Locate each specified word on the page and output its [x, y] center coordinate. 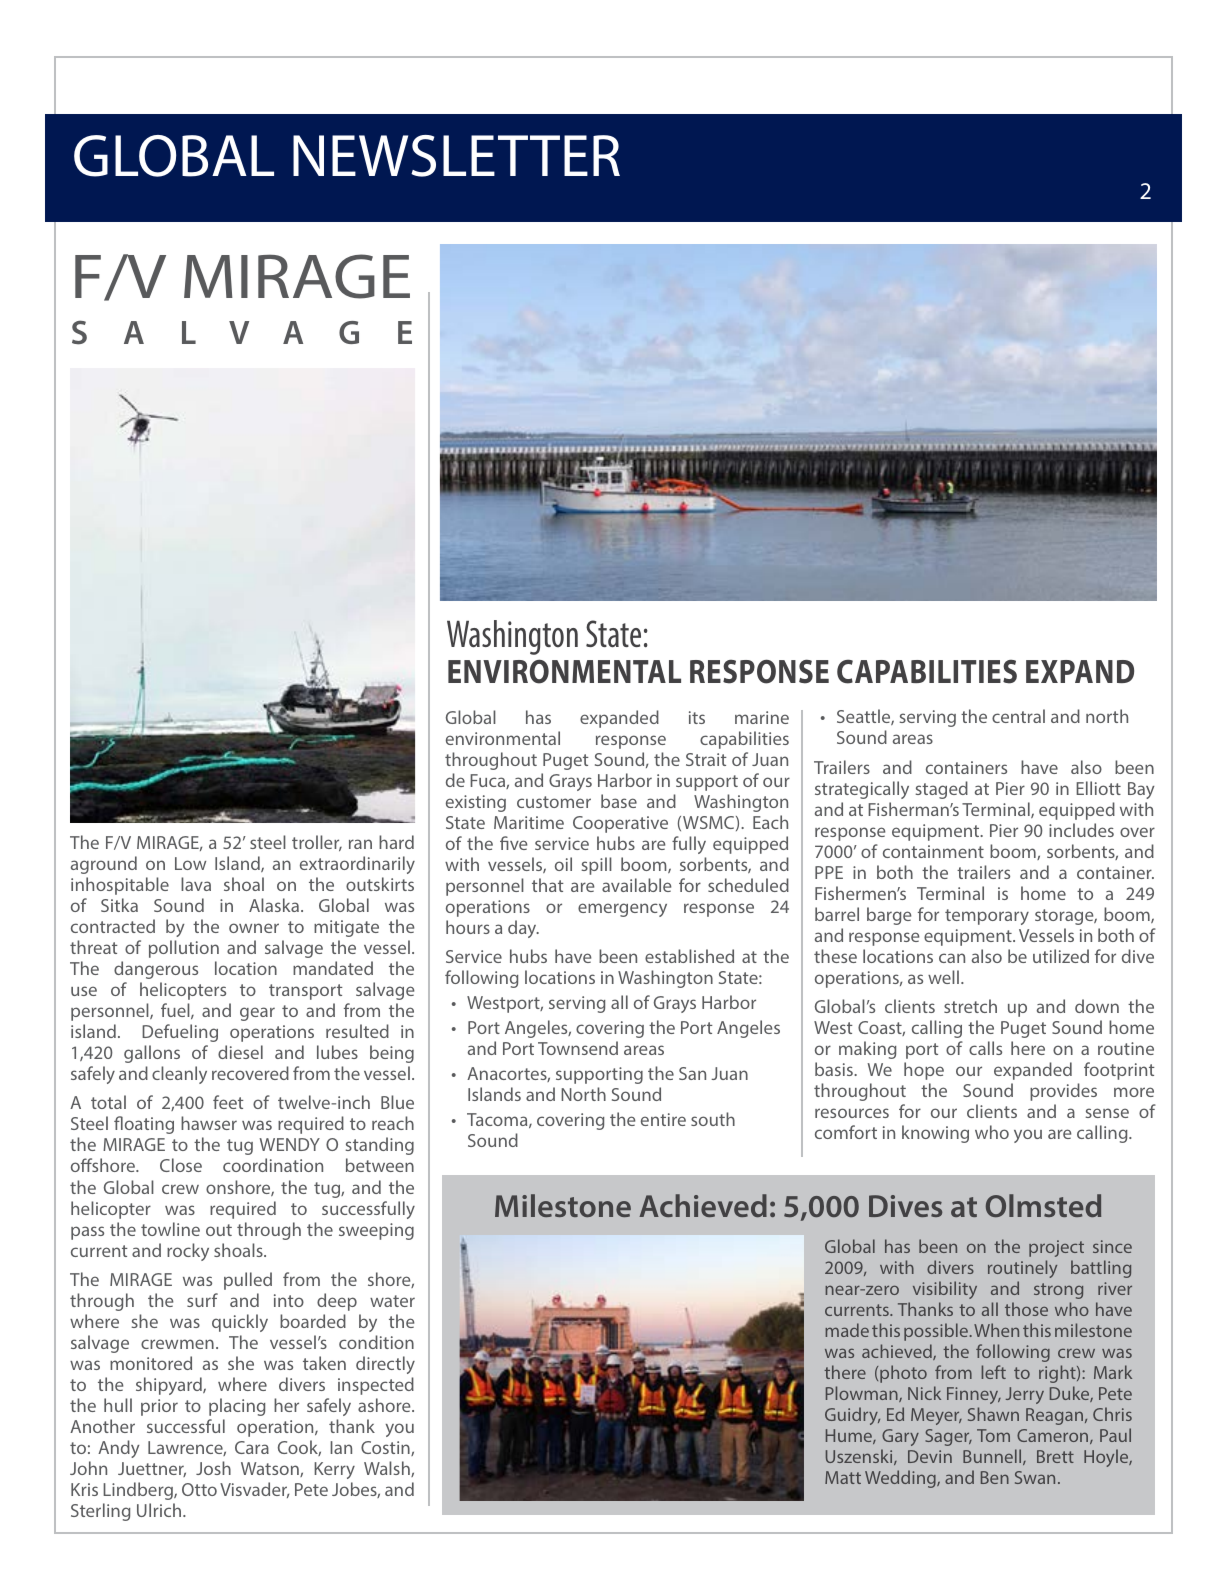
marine [762, 717]
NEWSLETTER [456, 156]
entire [663, 1119]
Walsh [388, 1469]
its [697, 717]
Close [181, 1165]
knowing [935, 1134]
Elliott [1098, 788]
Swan [1035, 1477]
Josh [213, 1468]
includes [1081, 830]
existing [476, 803]
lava [196, 884]
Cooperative [620, 824]
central [1018, 716]
